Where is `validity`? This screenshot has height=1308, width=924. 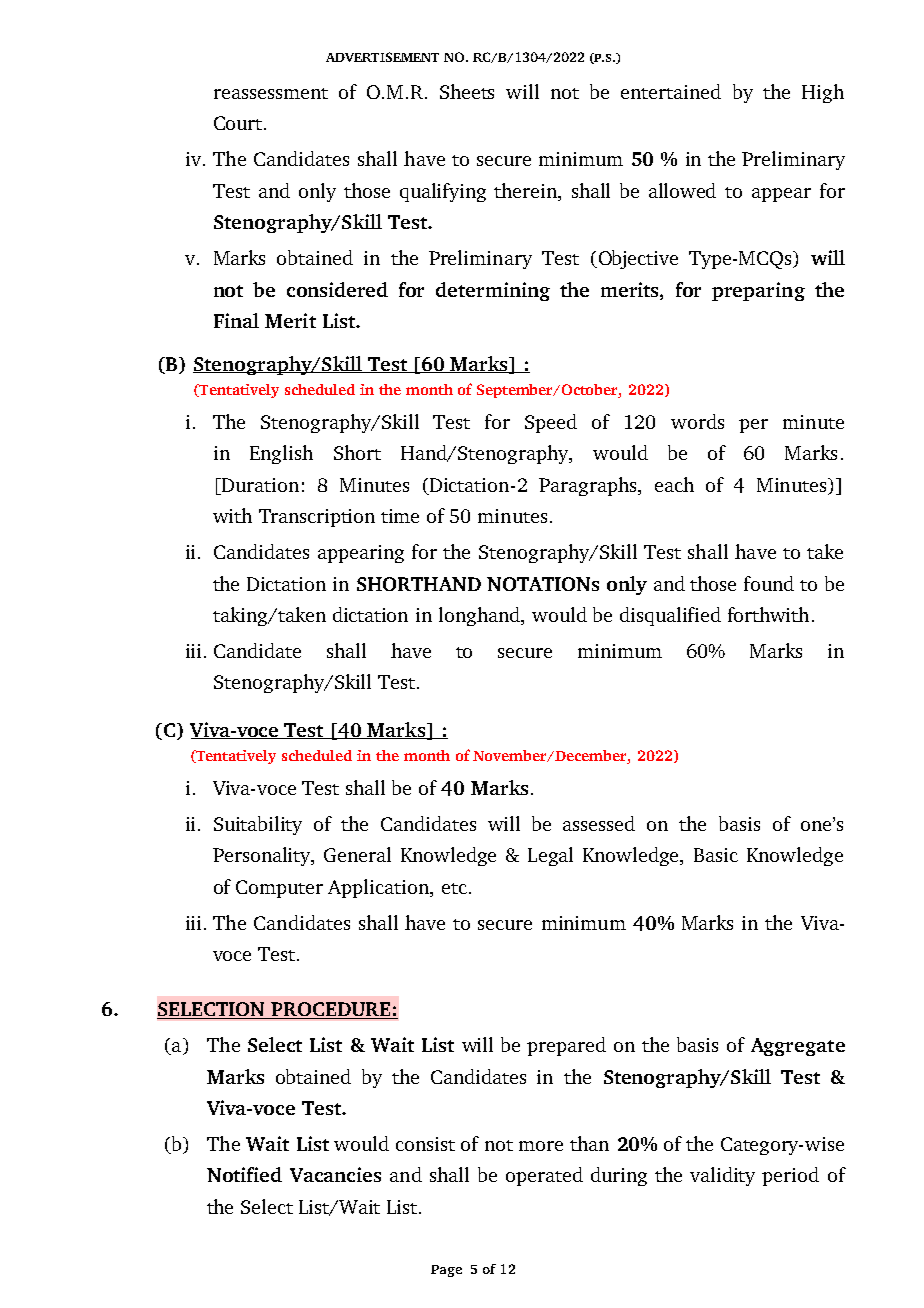 validity is located at coordinates (722, 1176).
